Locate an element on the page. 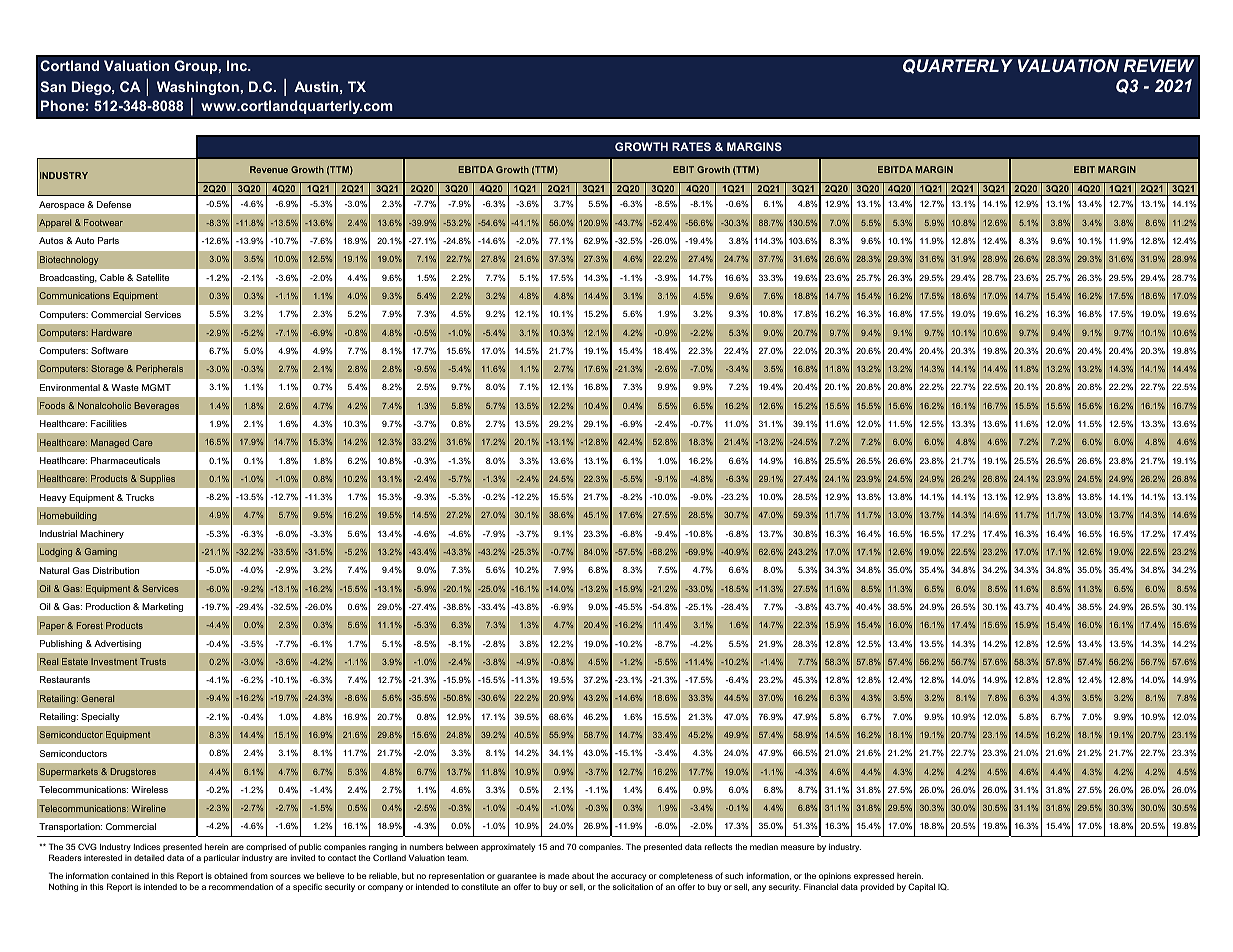  REVIEW is located at coordinates (1159, 65).
